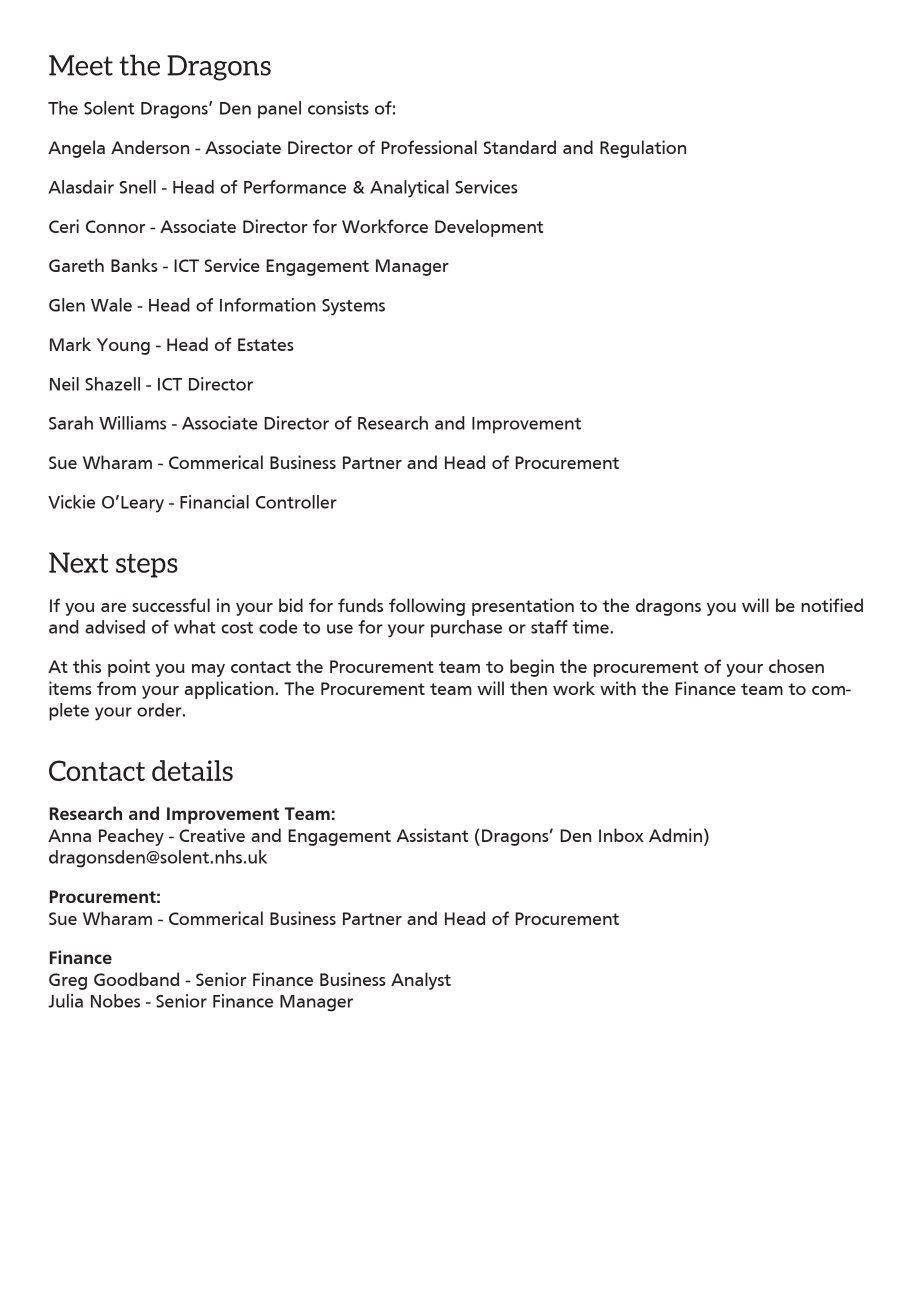  Describe the element at coordinates (675, 835) in the image. I see `Admin` at that location.
